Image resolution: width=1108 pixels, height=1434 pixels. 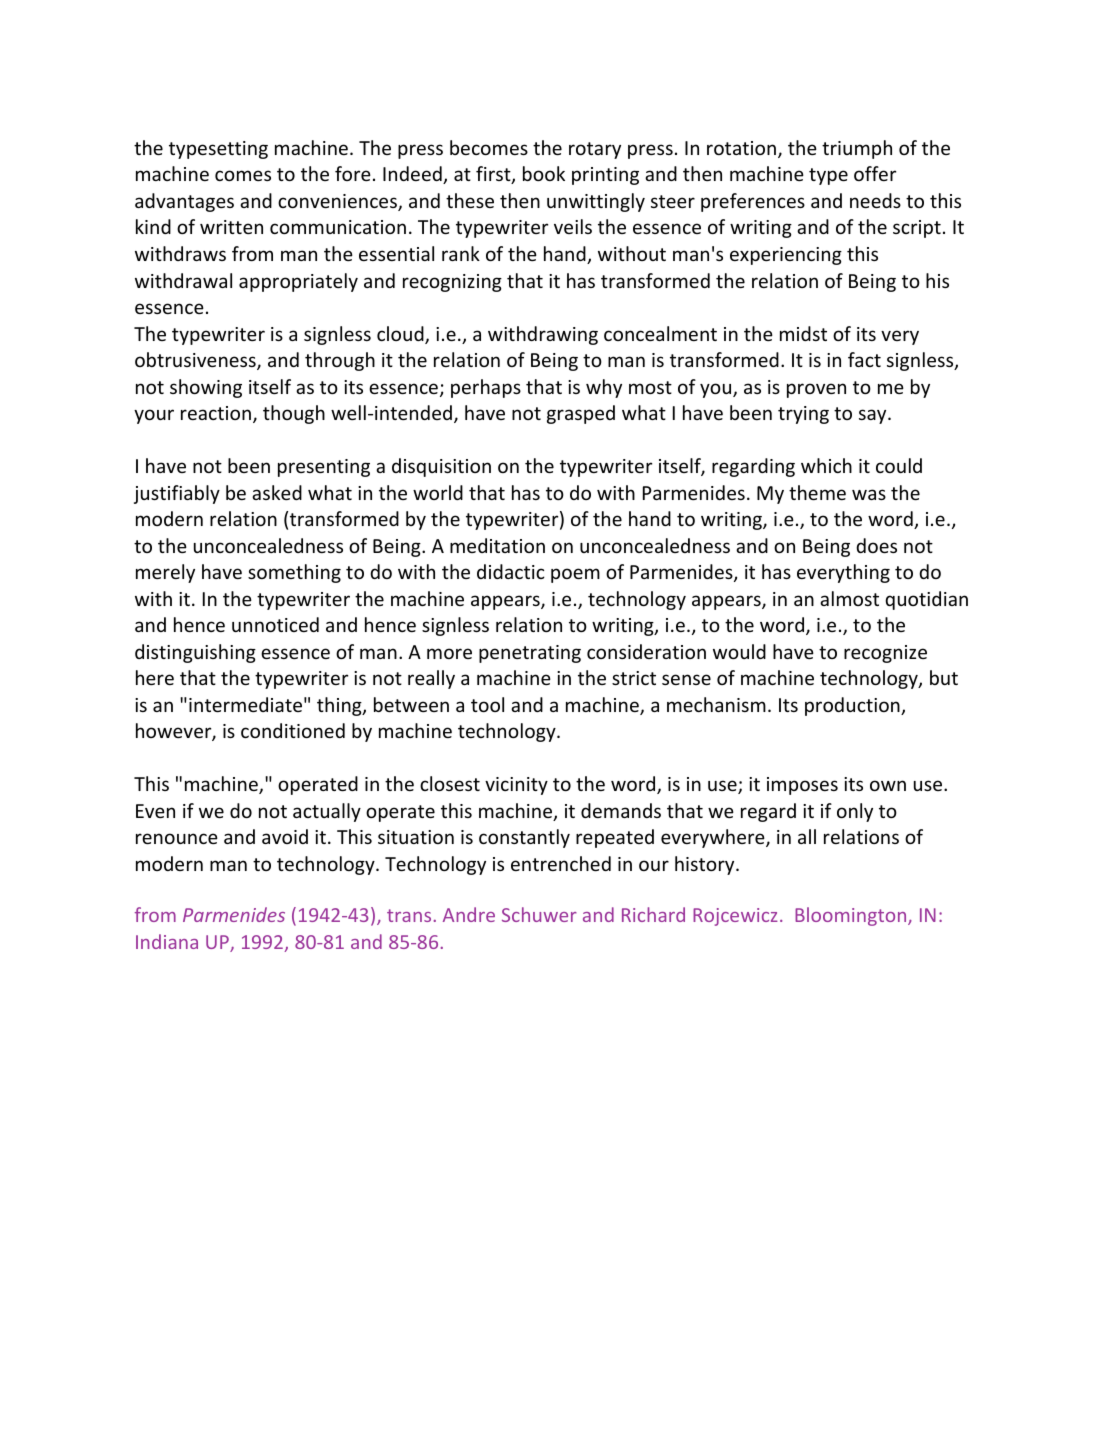 I want to click on showing, so click(x=206, y=388).
